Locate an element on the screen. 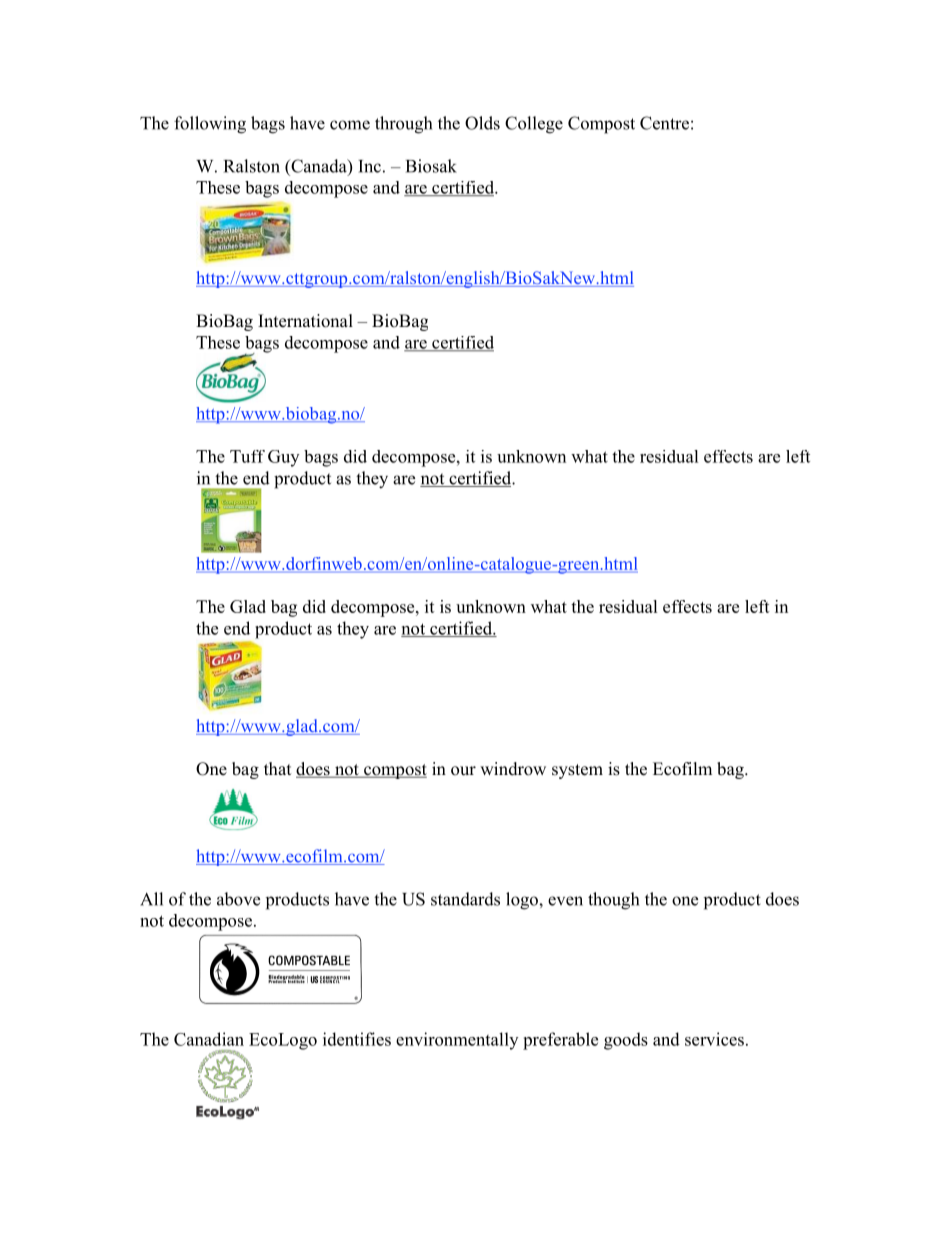 This screenshot has height=1233, width=952. Canada is located at coordinates (319, 167).
